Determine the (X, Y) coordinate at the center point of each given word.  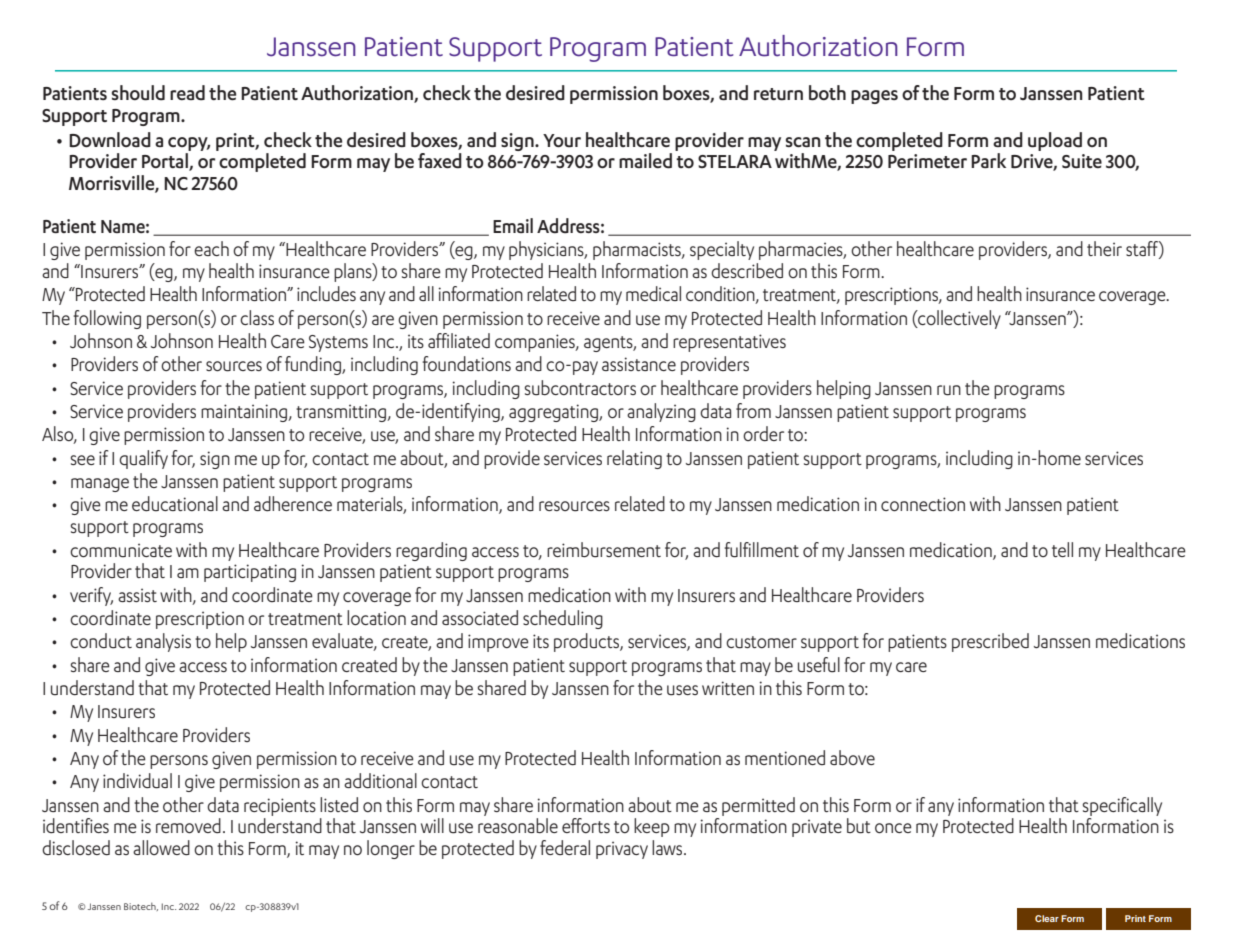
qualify (143, 459)
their (1104, 248)
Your (562, 141)
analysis (163, 642)
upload (1055, 141)
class (257, 317)
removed (188, 825)
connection (923, 504)
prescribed (990, 642)
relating (634, 459)
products (587, 642)
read (187, 93)
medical (653, 293)
